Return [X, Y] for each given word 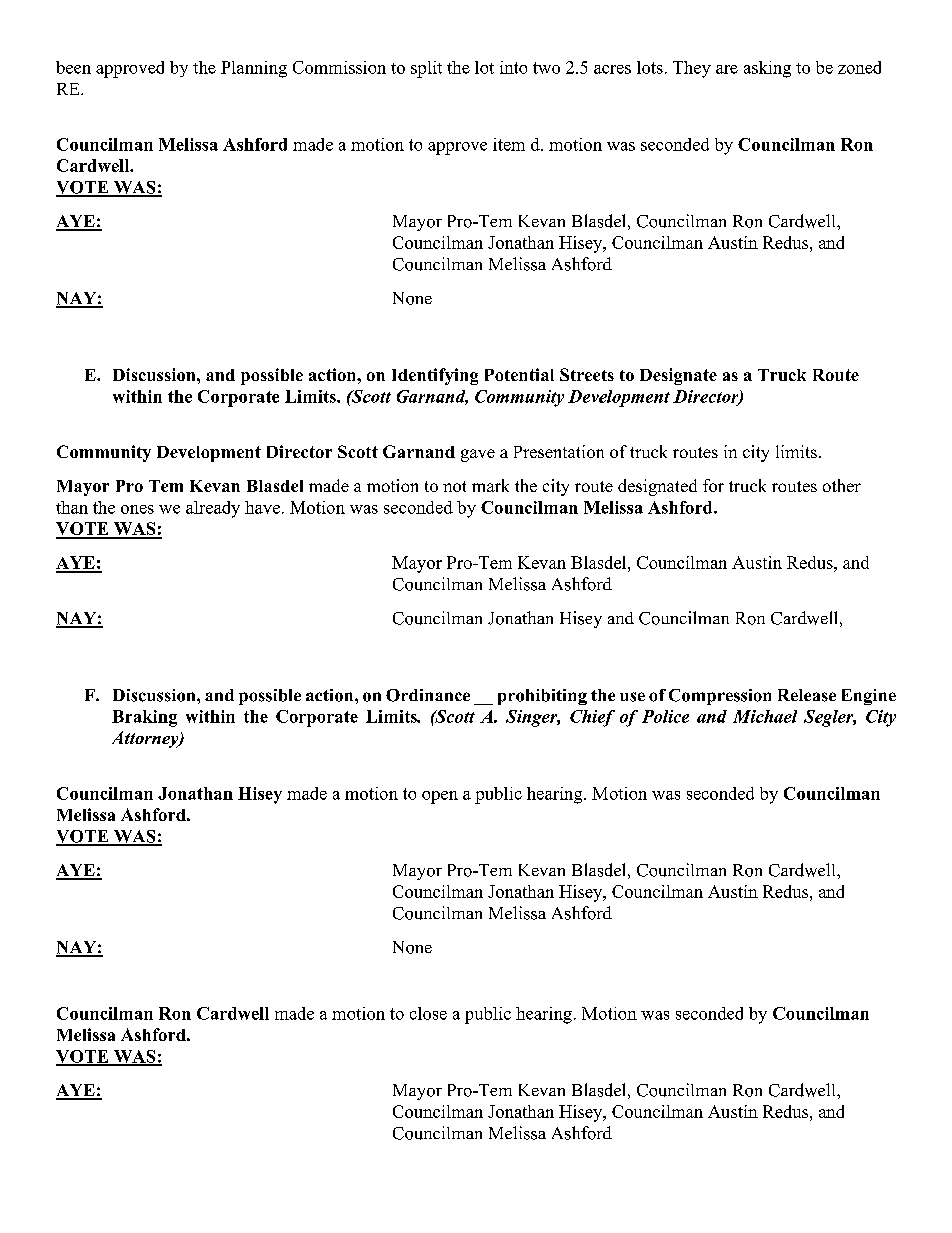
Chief [592, 718]
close [428, 1013]
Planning [254, 69]
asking [767, 69]
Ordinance [428, 695]
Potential [519, 374]
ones [137, 509]
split [426, 69]
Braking [144, 718]
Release [807, 695]
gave [478, 455]
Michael [765, 716]
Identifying [435, 376]
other [842, 485]
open [440, 797]
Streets [587, 374]
